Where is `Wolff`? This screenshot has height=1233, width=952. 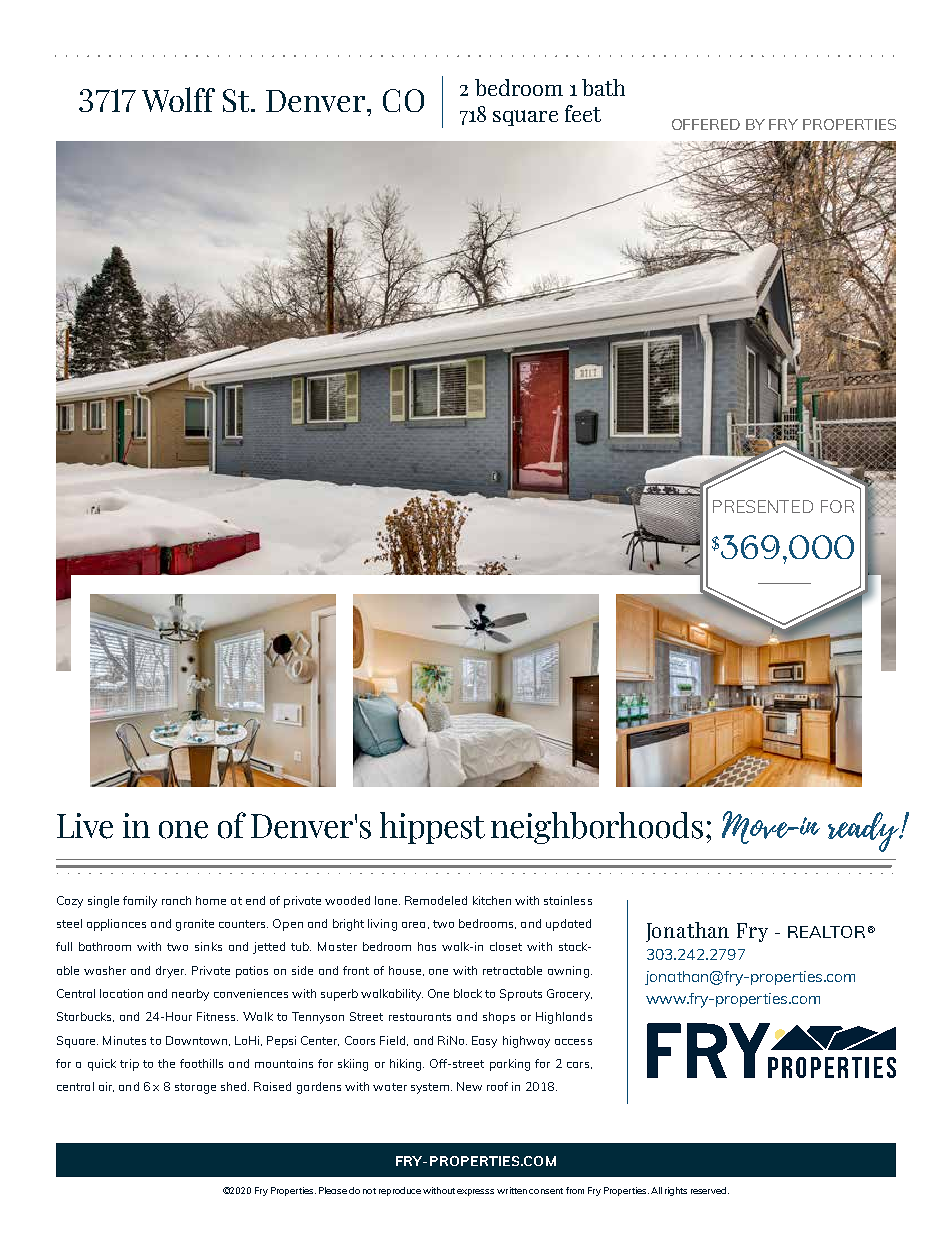 Wolff is located at coordinates (178, 99).
